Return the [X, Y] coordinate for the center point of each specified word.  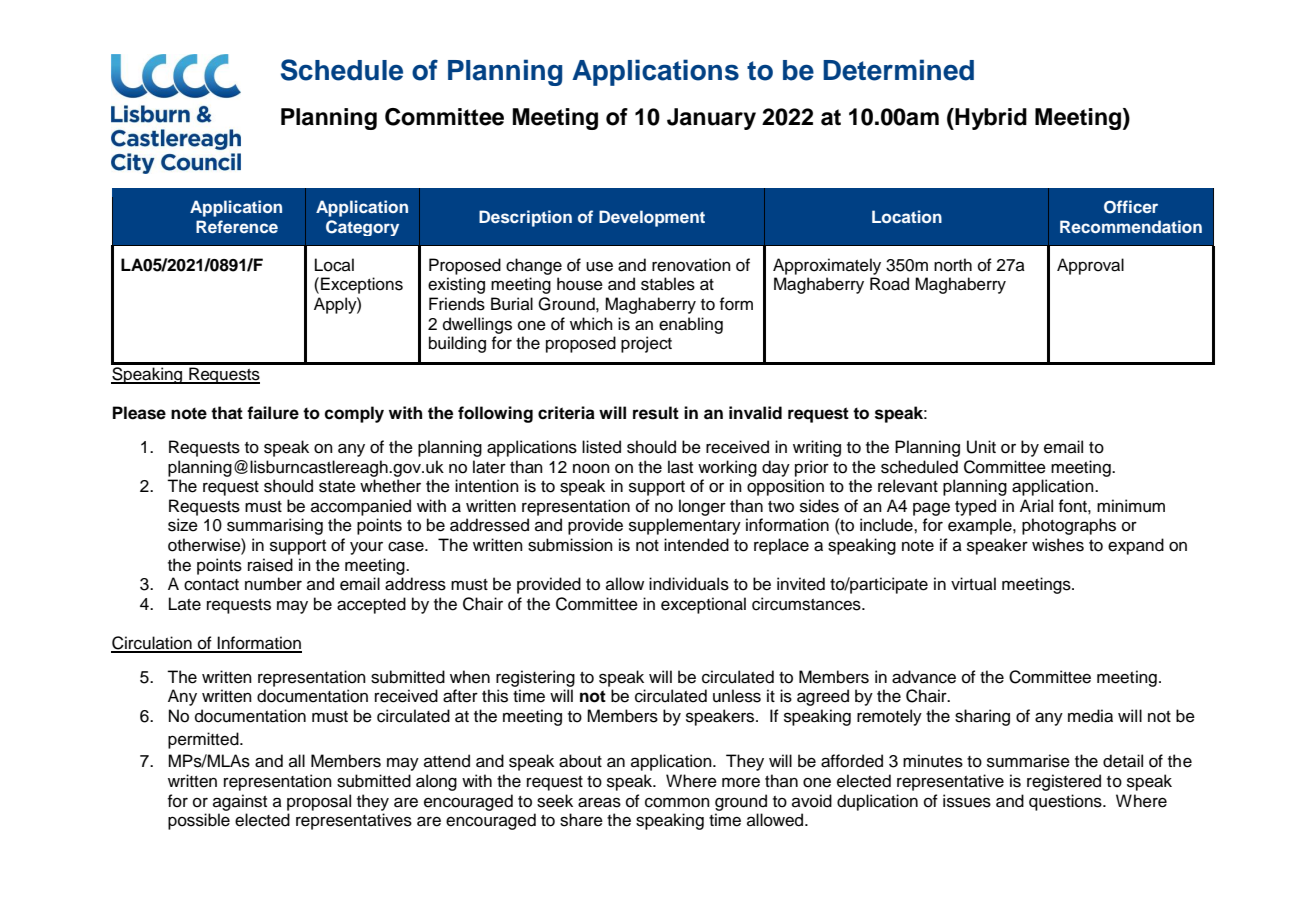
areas [599, 802]
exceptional [703, 605]
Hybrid [990, 119]
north [953, 265]
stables [668, 284]
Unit [981, 447]
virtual [973, 584]
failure [273, 413]
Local [334, 265]
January [711, 119]
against [240, 802]
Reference [237, 226]
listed [601, 447]
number [273, 584]
